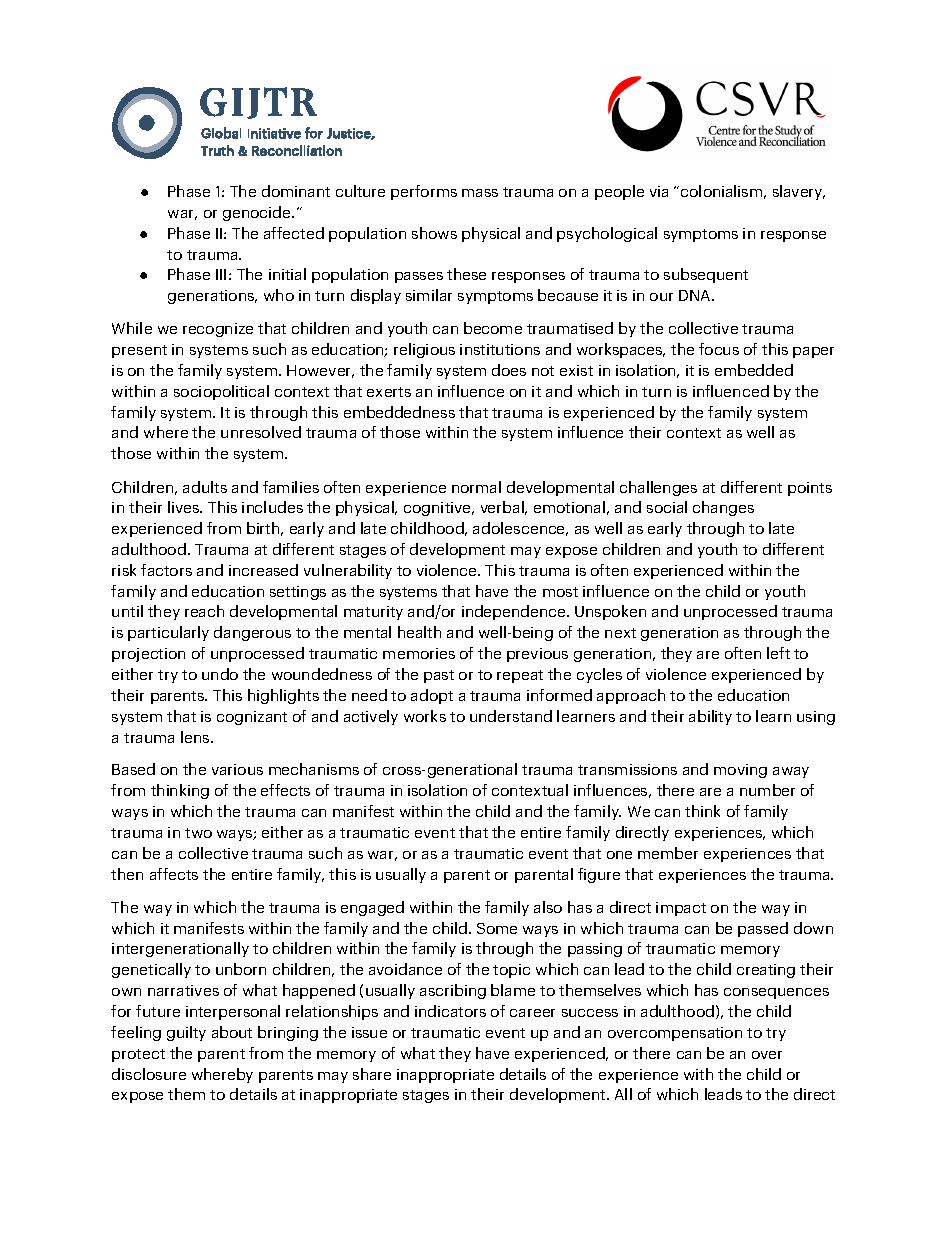 This screenshot has width=952, height=1233. What do you see at coordinates (258, 213) in the screenshot?
I see `genocide` at bounding box center [258, 213].
